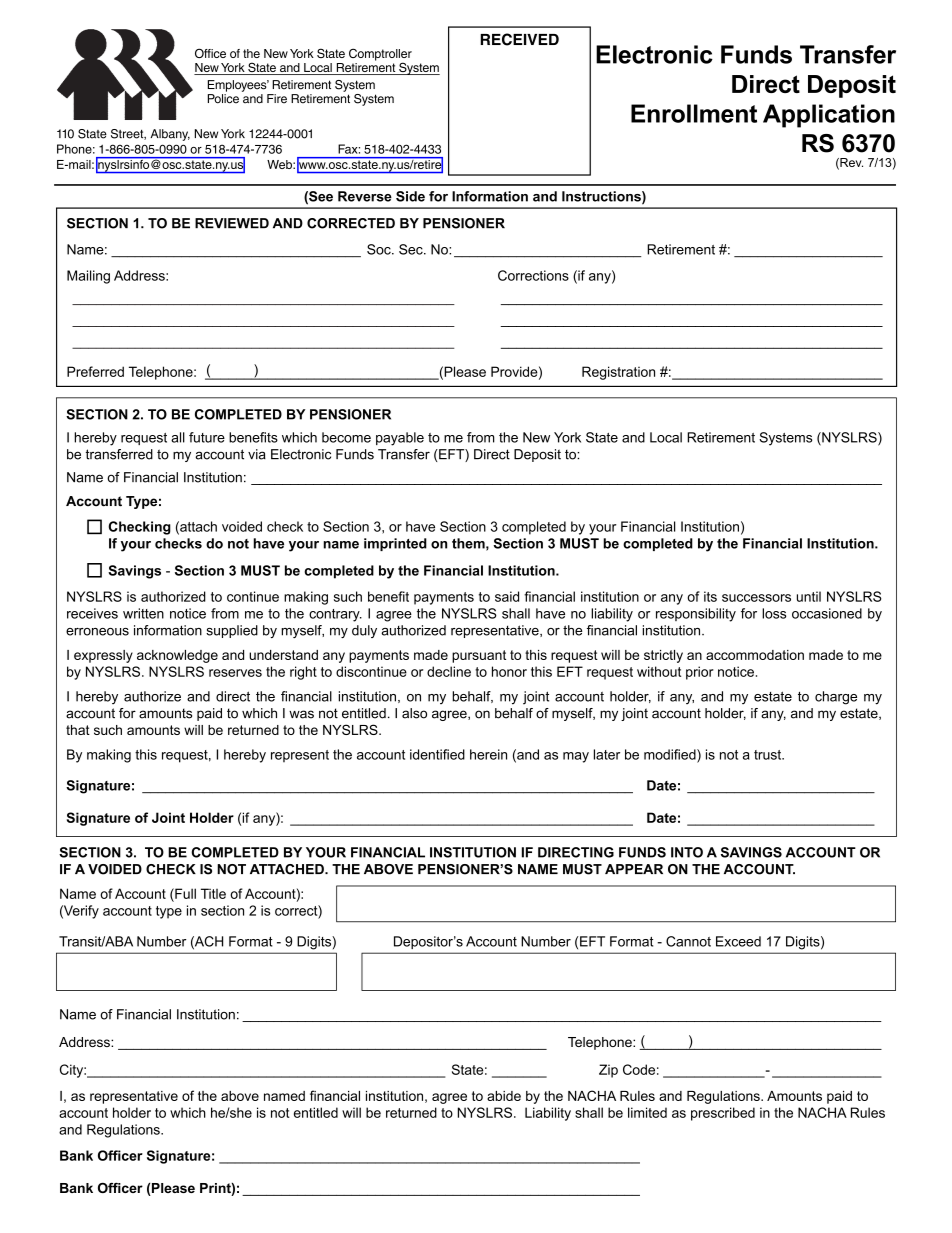 The height and width of the image is (1233, 952). Describe the element at coordinates (694, 113) in the image. I see `Enrollment` at that location.
